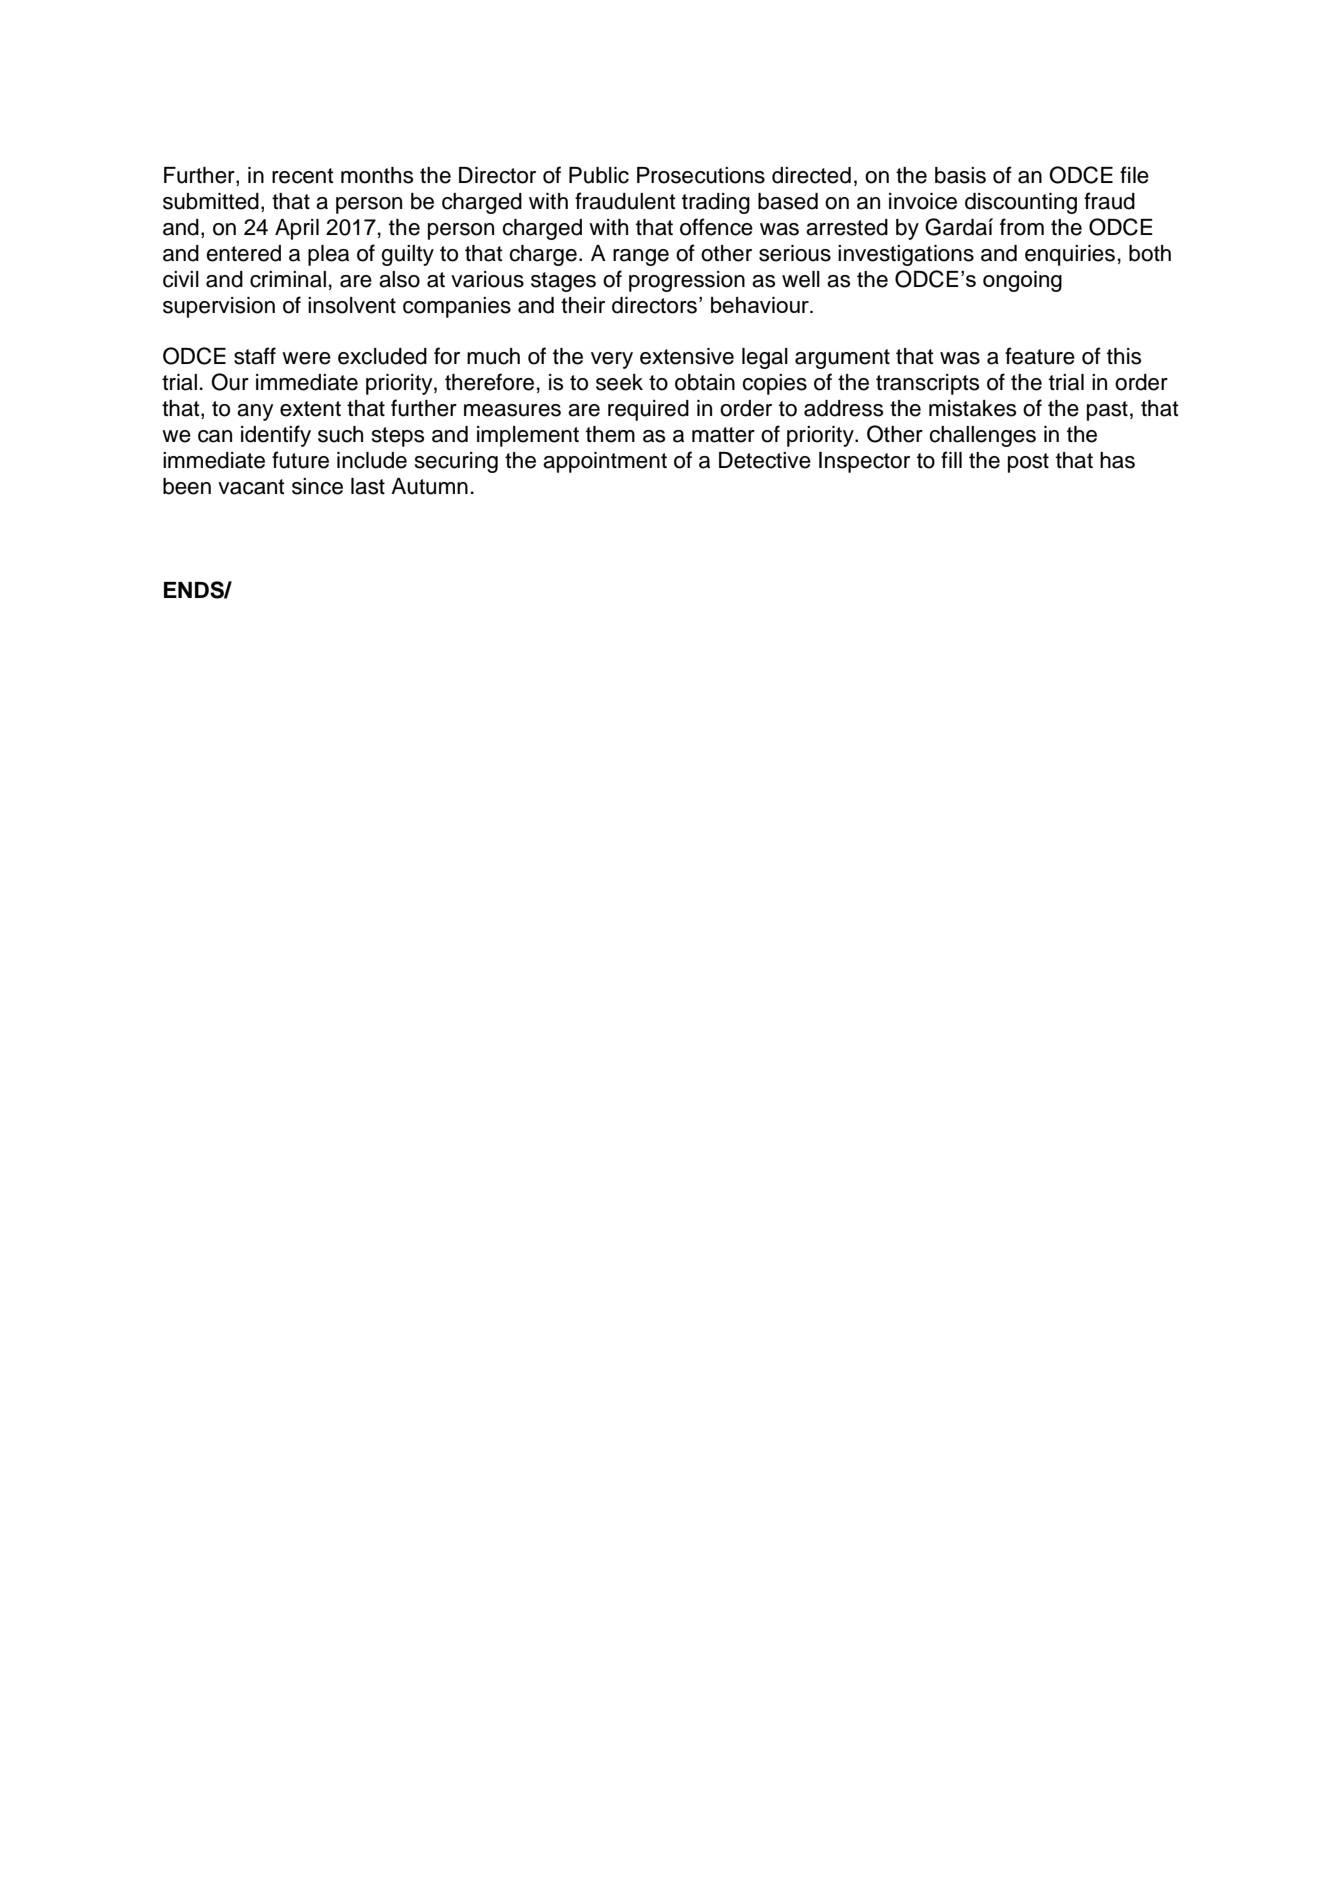  Describe the element at coordinates (701, 175) in the image. I see `Prosecutions` at that location.
